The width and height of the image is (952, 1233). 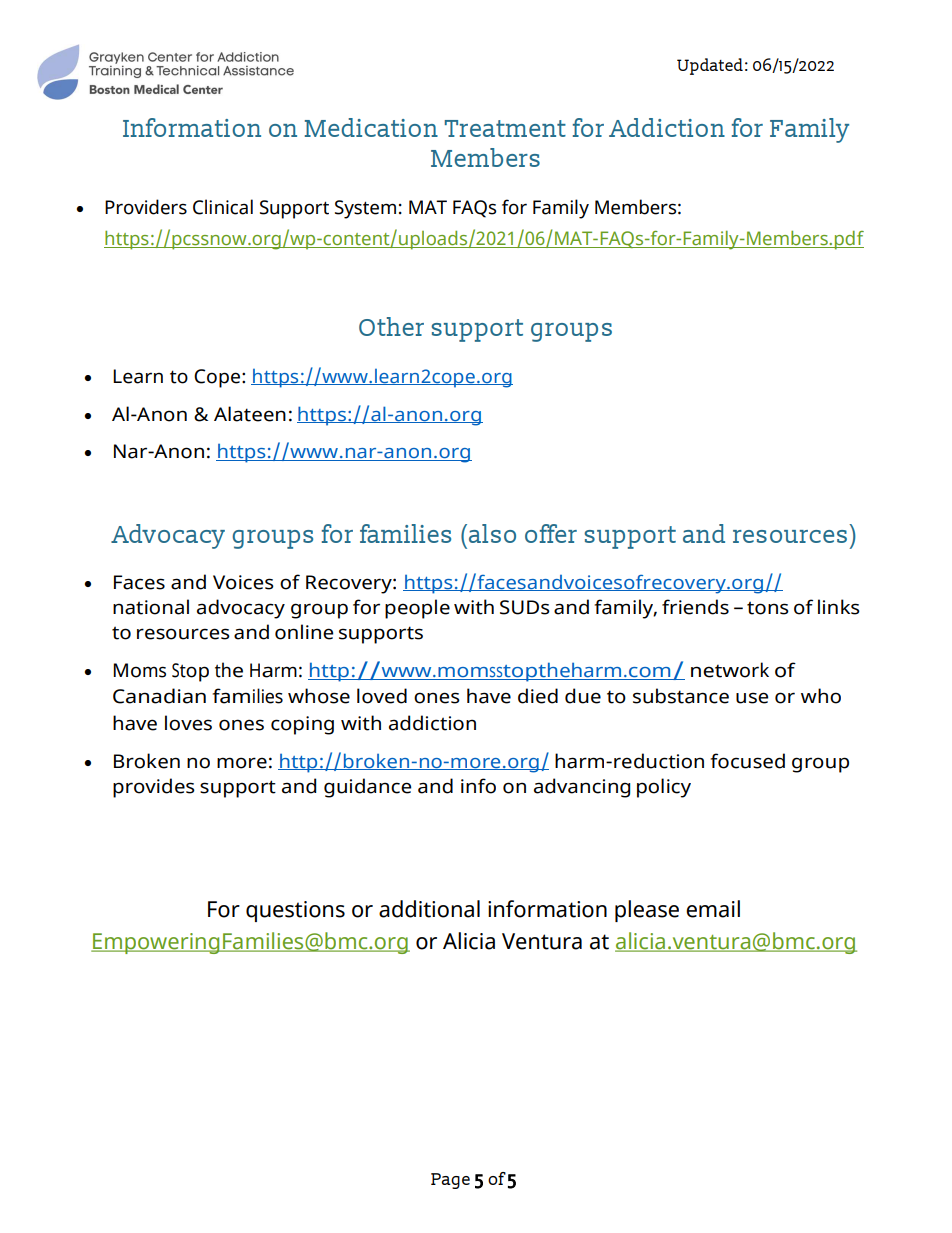 I want to click on additional, so click(x=429, y=909).
